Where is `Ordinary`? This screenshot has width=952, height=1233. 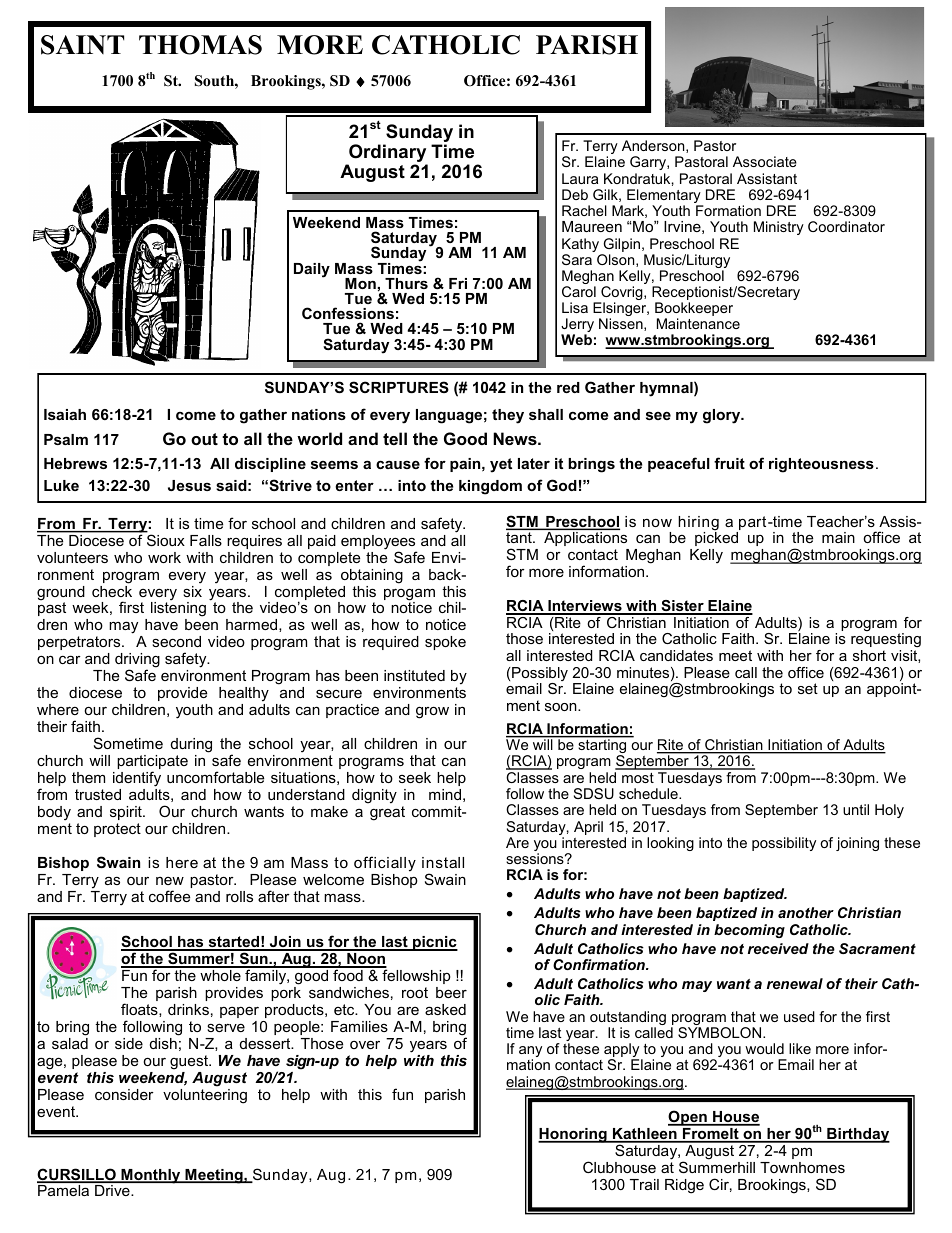 Ordinary is located at coordinates (387, 154).
